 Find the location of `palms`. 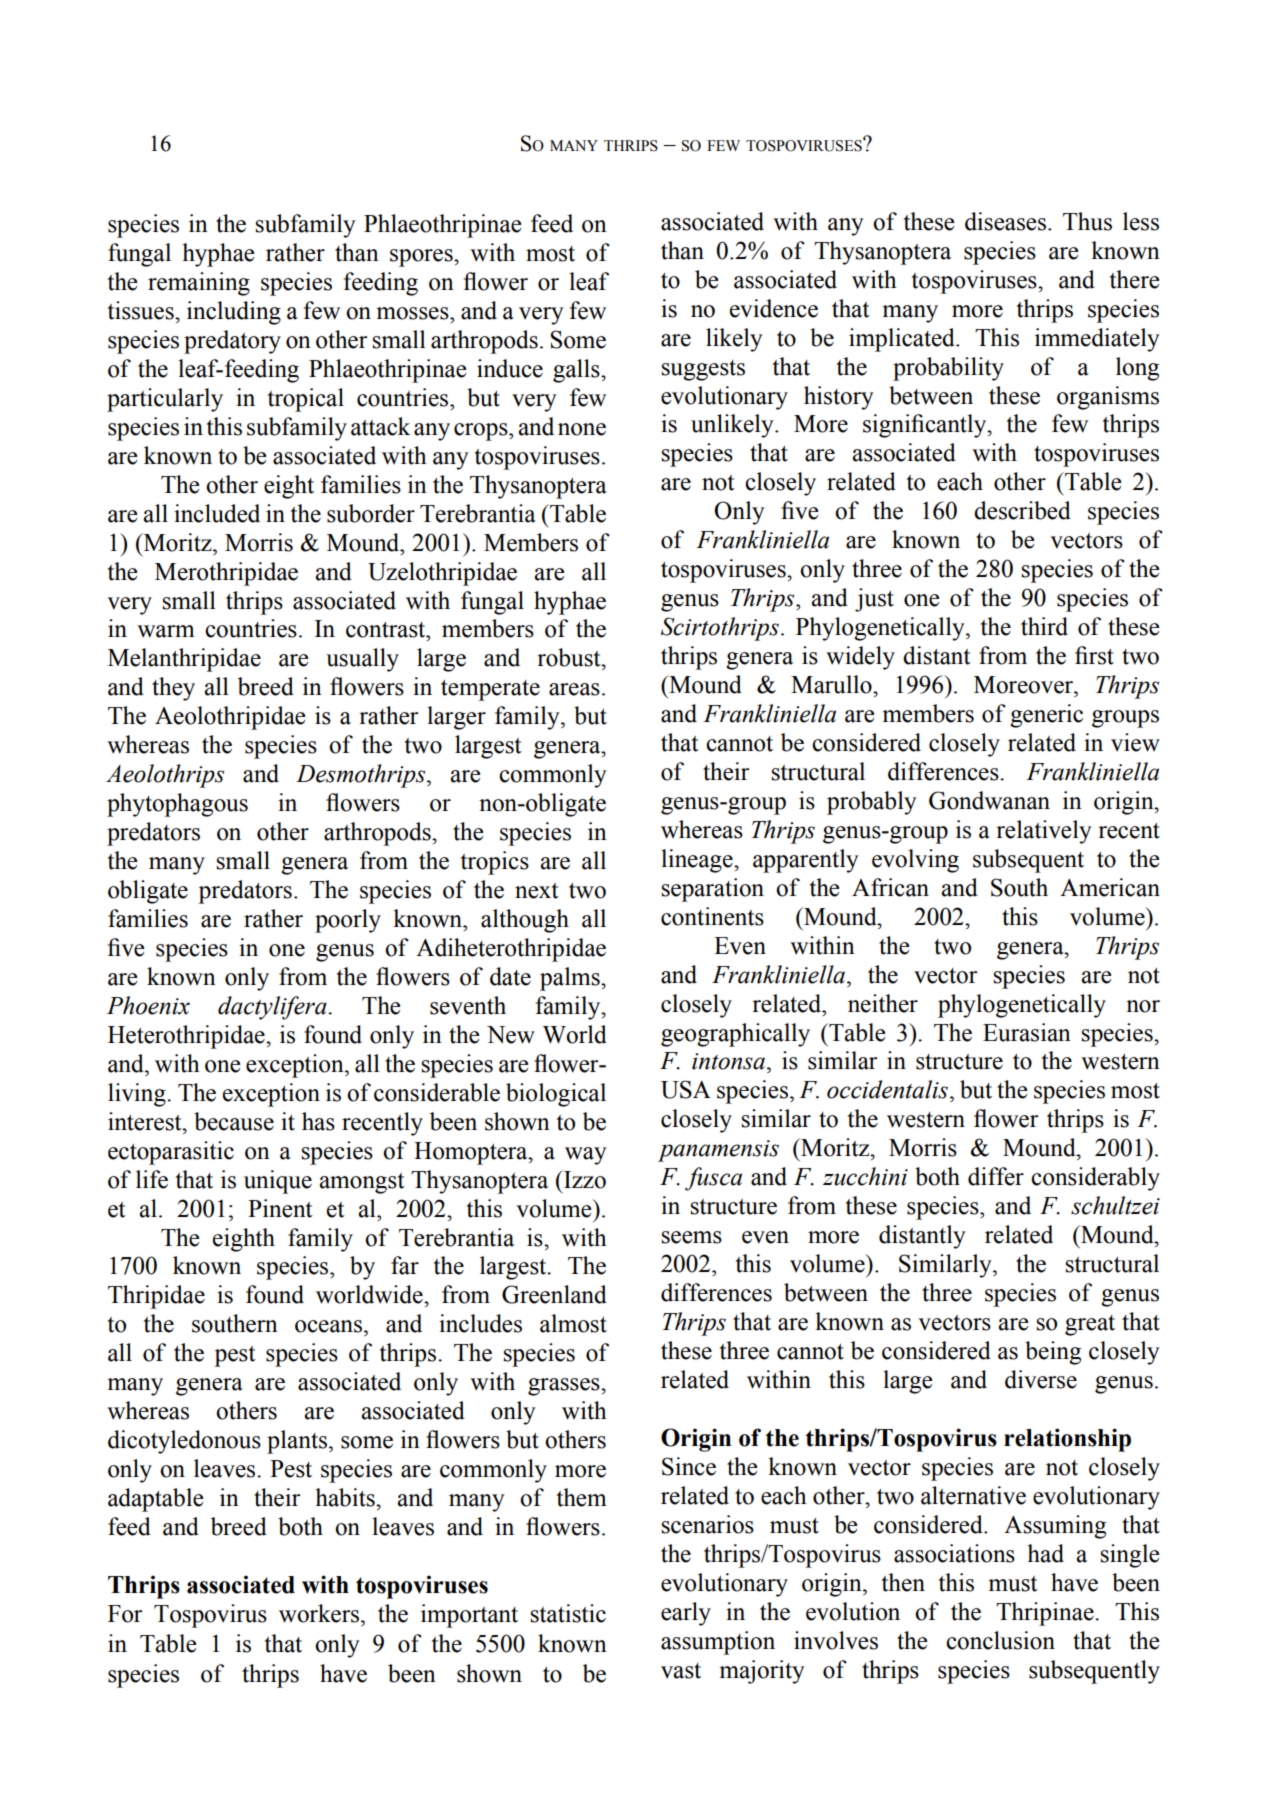

palms is located at coordinates (571, 979).
